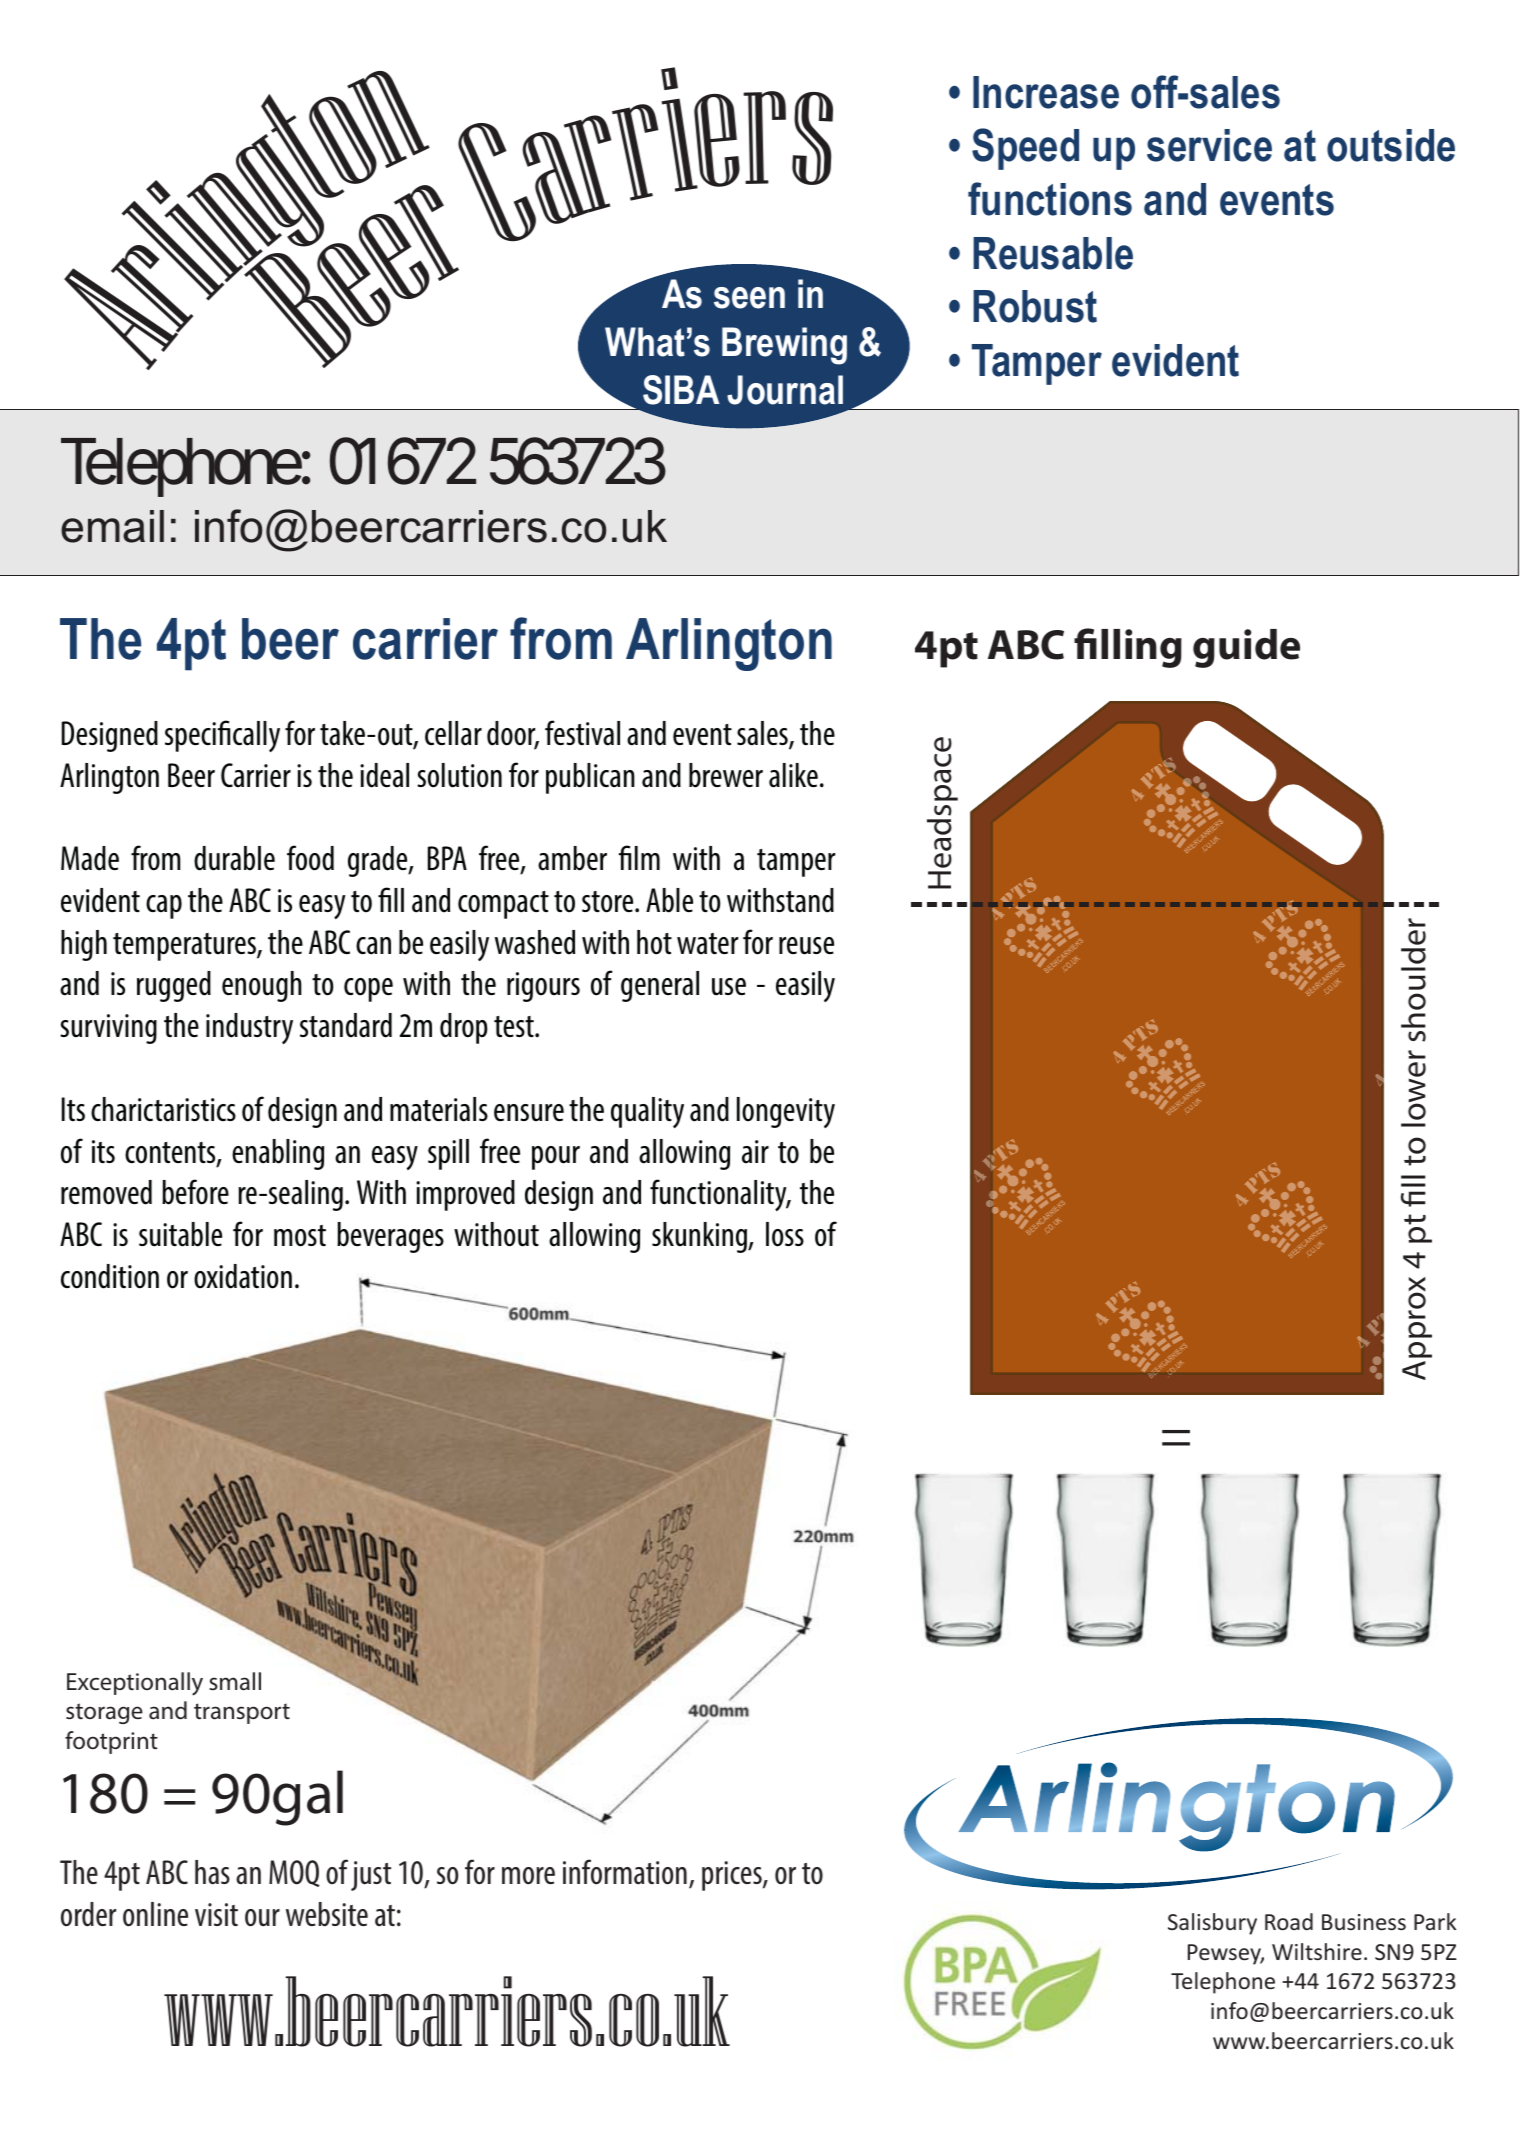  What do you see at coordinates (763, 734) in the screenshot?
I see `sales` at bounding box center [763, 734].
